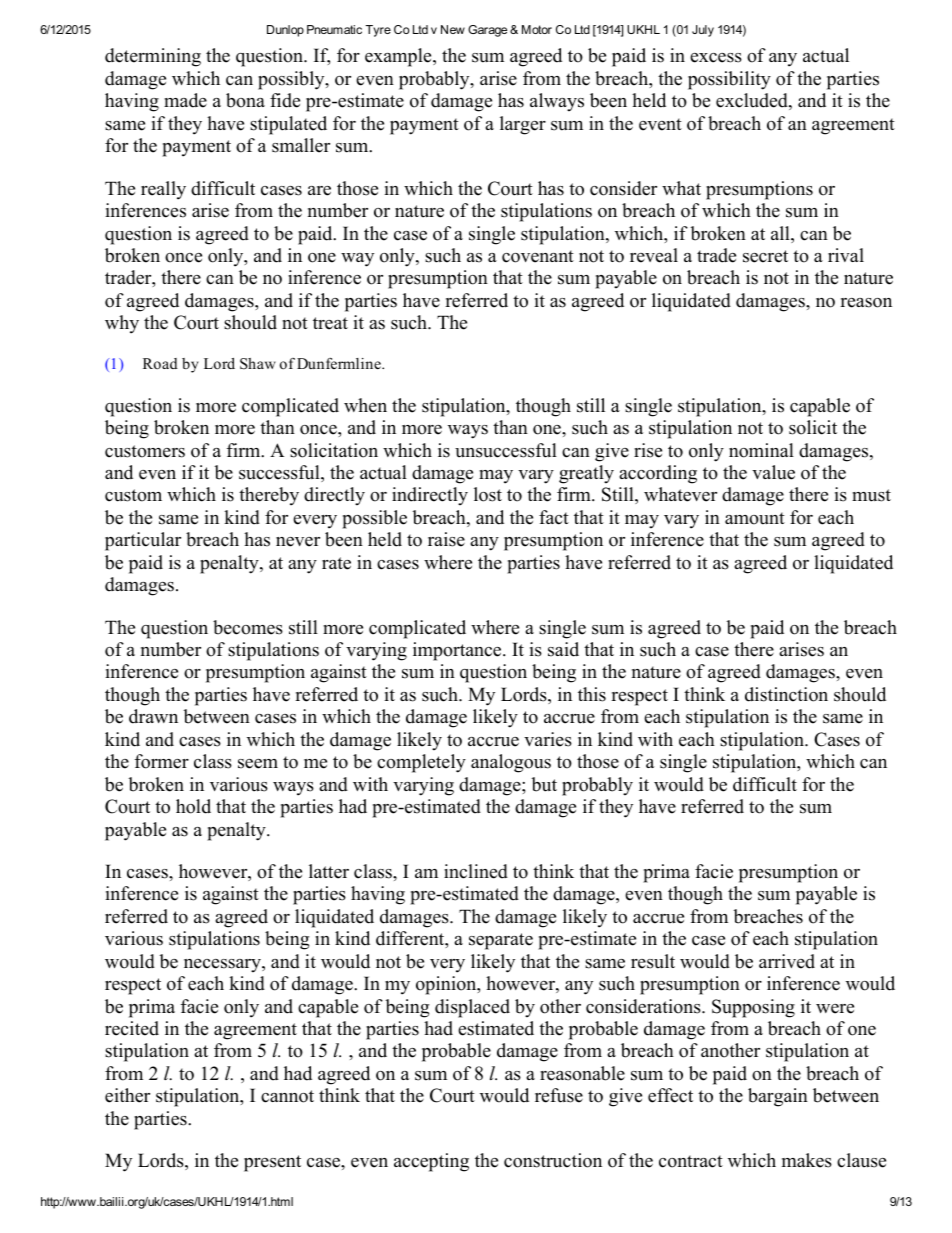 This screenshot has height=1233, width=952. I want to click on possibility, so click(729, 80).
